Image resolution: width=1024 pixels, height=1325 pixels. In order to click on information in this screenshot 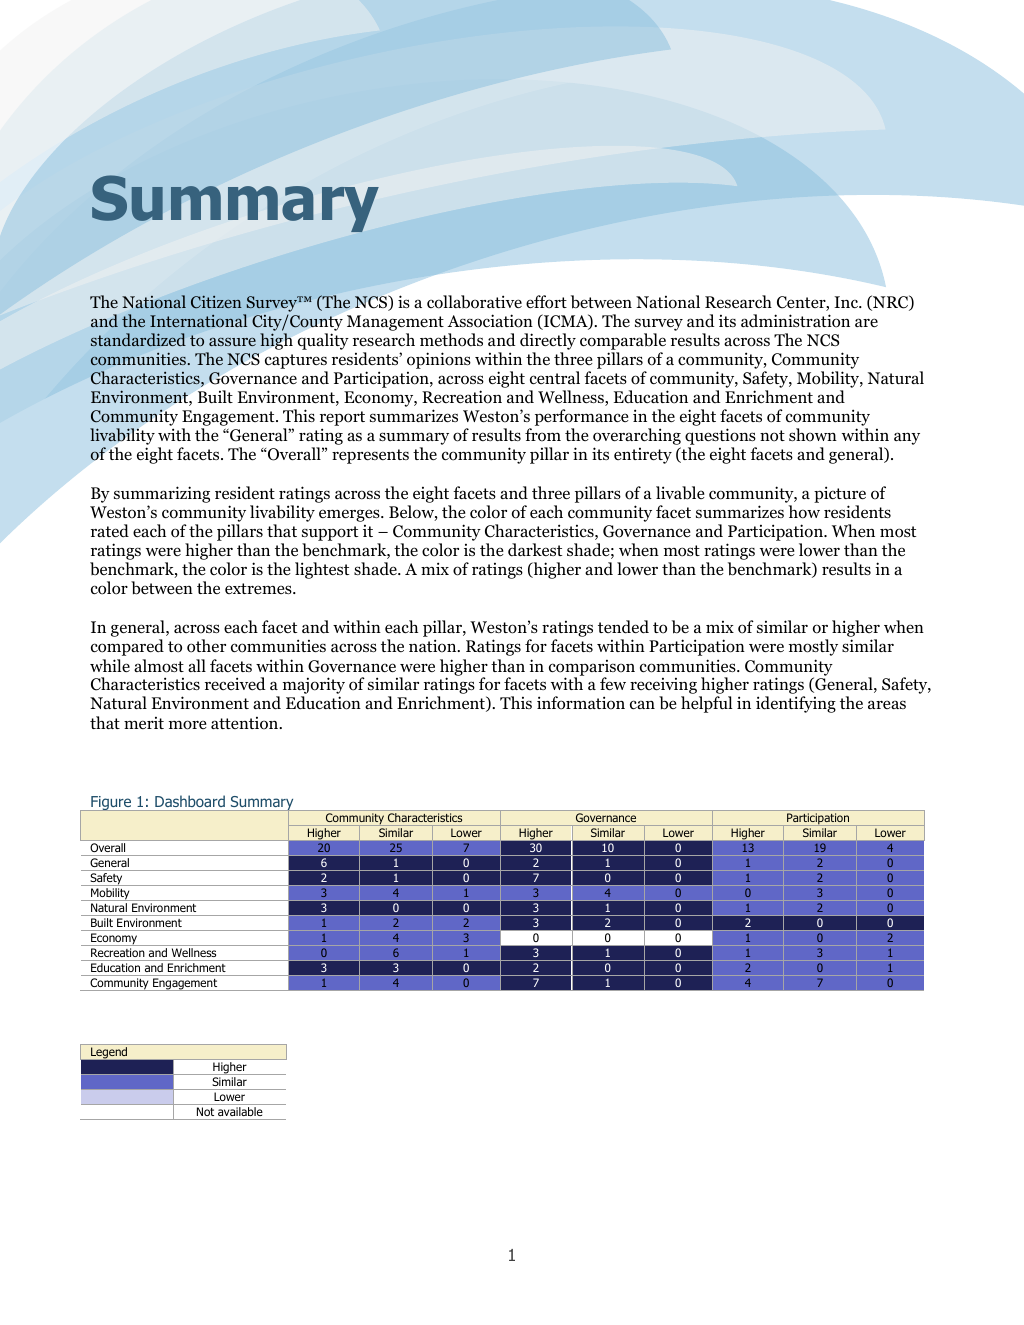, I will do `click(581, 703)`.
